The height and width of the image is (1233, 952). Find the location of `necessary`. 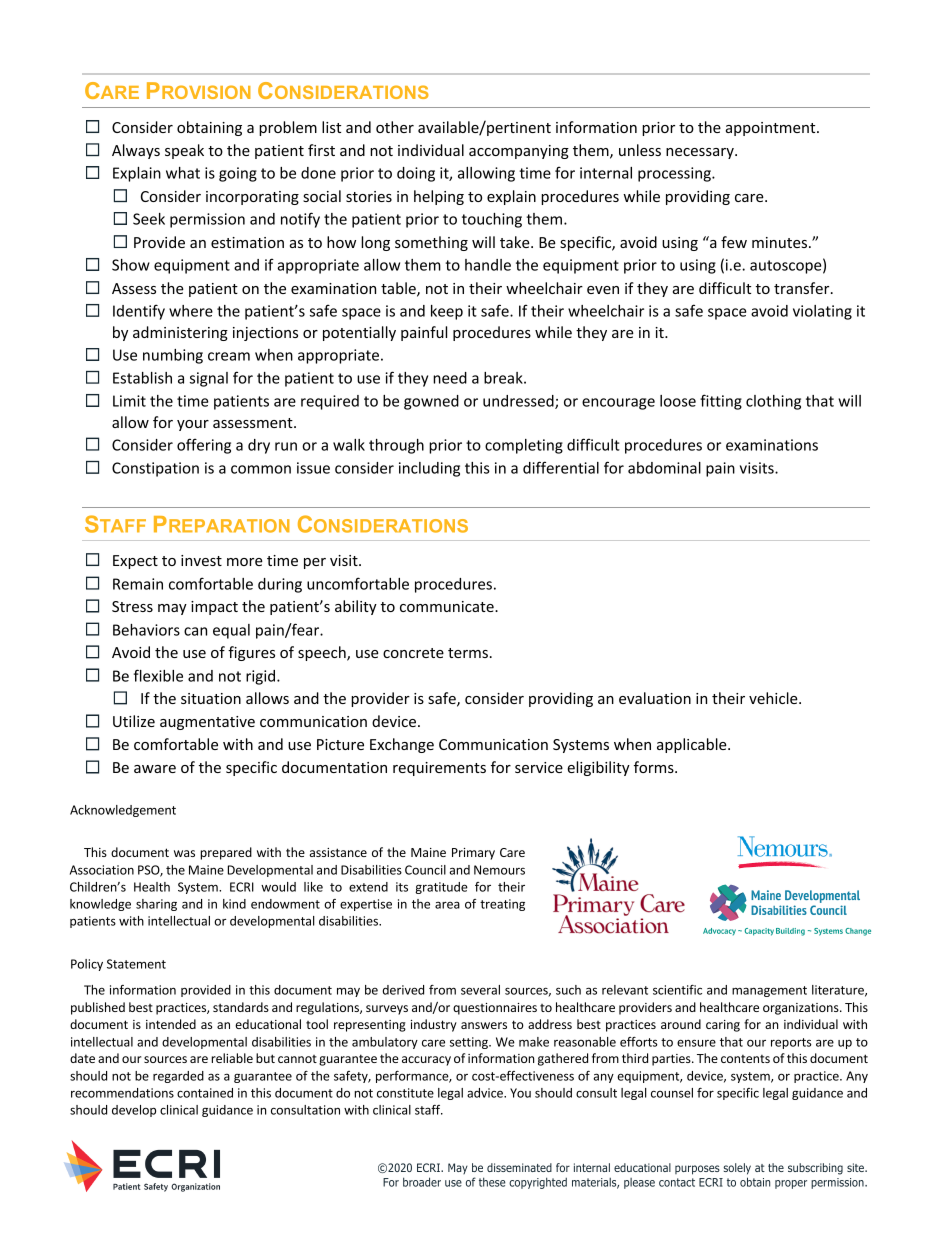

necessary is located at coordinates (701, 153).
